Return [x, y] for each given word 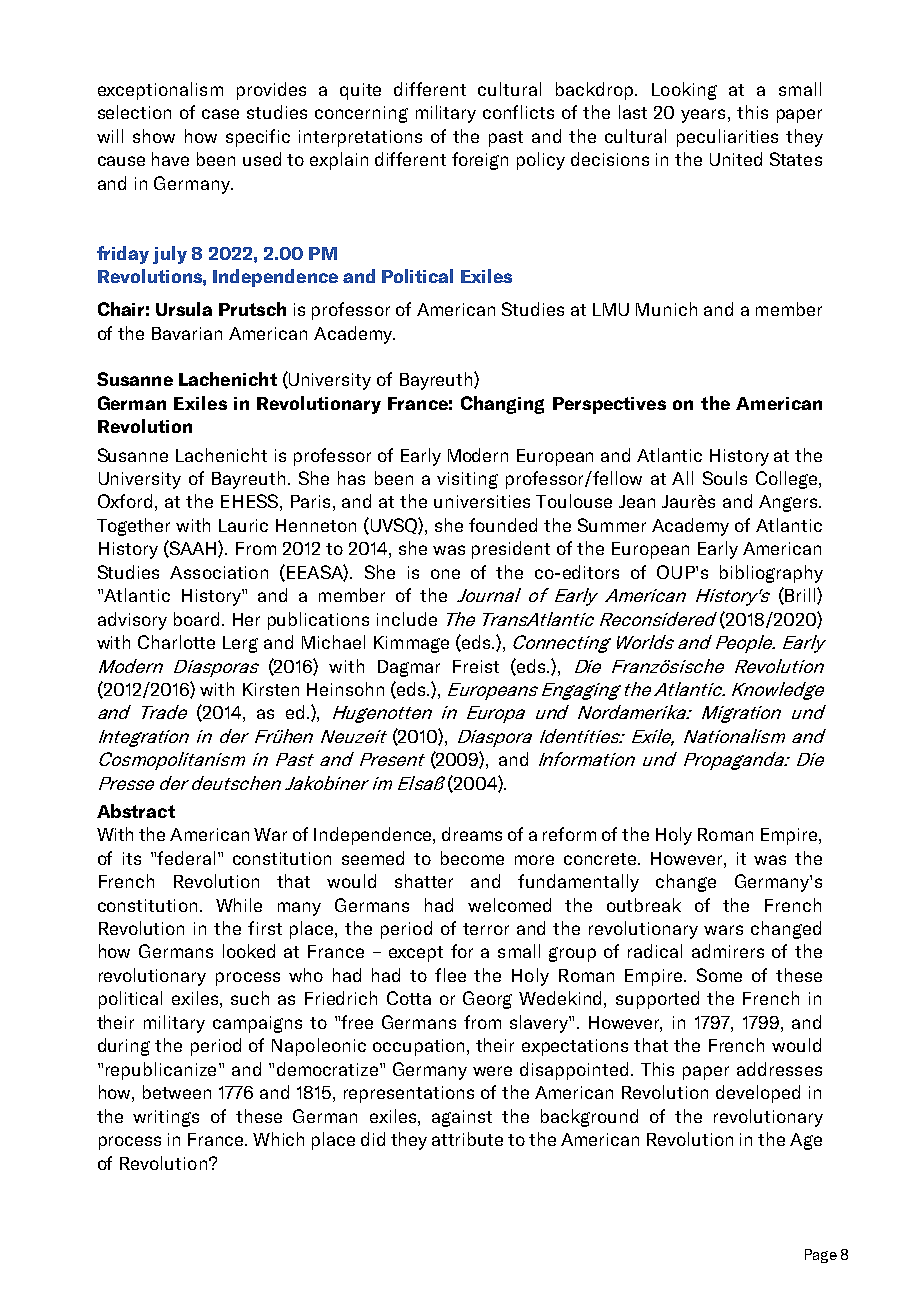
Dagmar [409, 668]
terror [486, 929]
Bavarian [187, 333]
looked [249, 951]
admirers [728, 951]
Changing [502, 405]
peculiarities [727, 138]
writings [166, 1118]
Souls [725, 478]
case [220, 114]
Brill [800, 596]
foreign [480, 161]
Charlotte [176, 642]
